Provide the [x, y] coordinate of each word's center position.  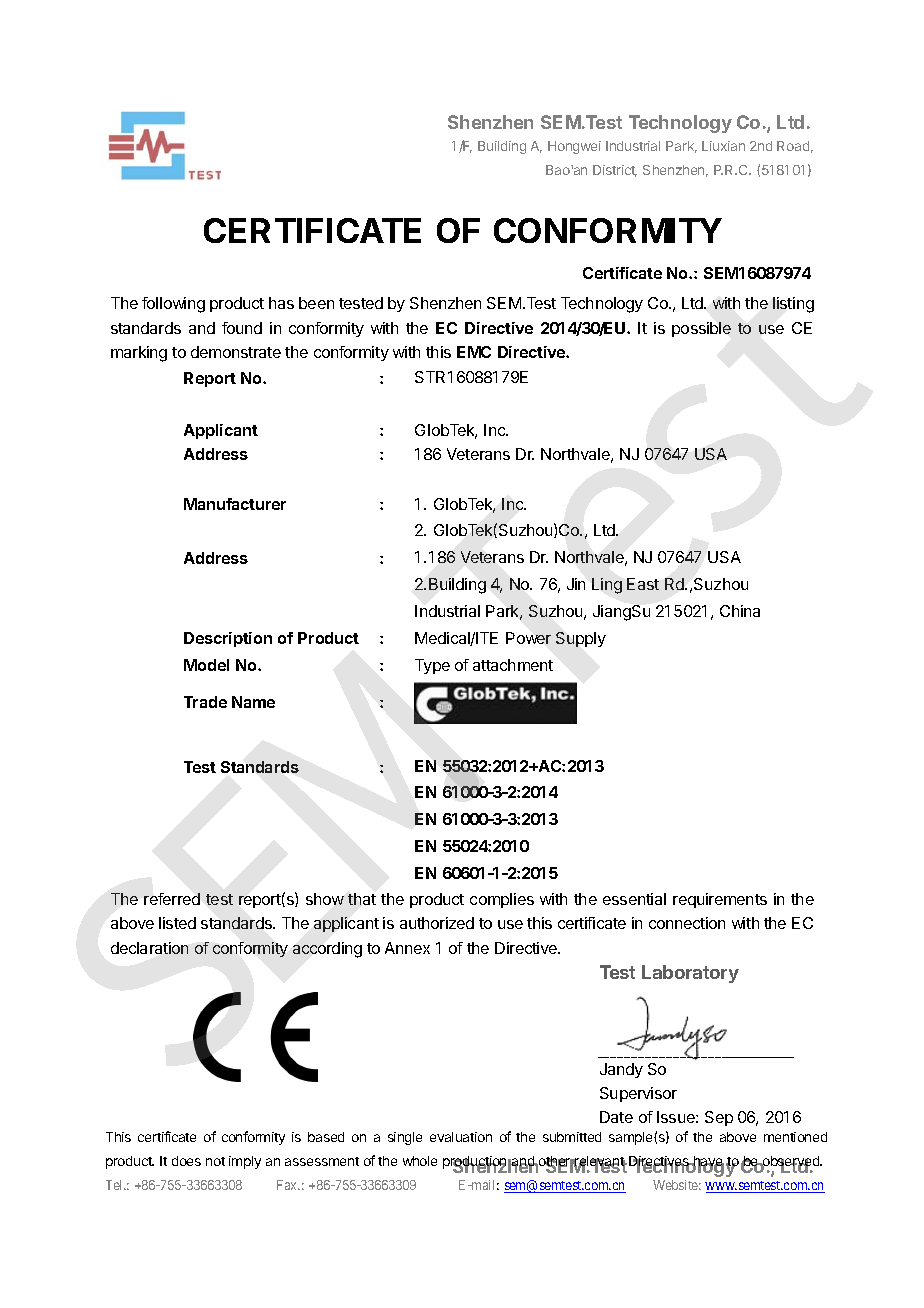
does [186, 1161]
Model [206, 665]
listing [793, 305]
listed [177, 923]
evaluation [461, 1137]
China [740, 611]
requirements [720, 900]
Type [432, 666]
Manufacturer [235, 504]
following [173, 305]
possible [701, 329]
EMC [474, 352]
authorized [437, 923]
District [615, 171]
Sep [719, 1118]
